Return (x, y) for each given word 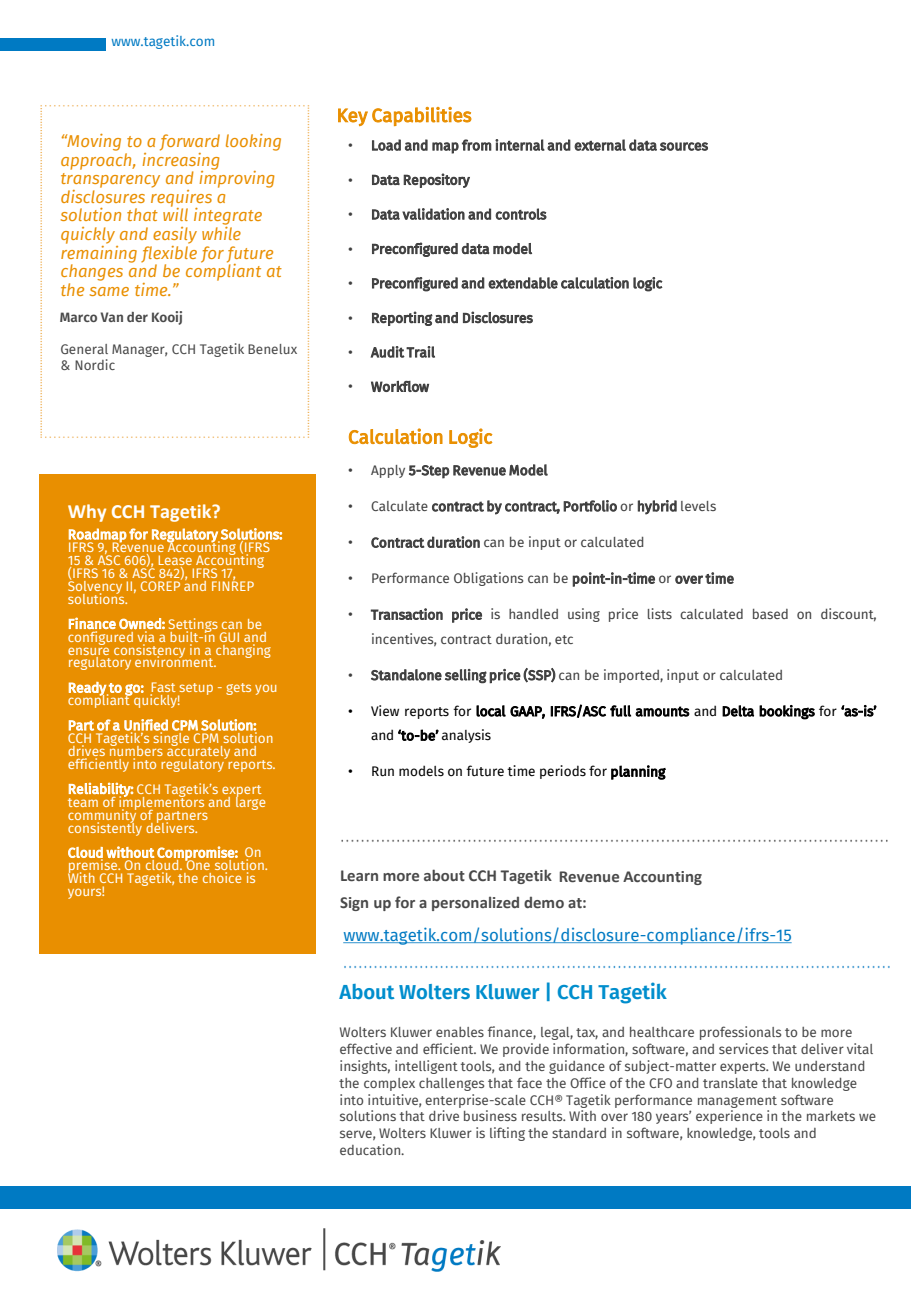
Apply (388, 471)
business (490, 1115)
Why (87, 513)
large (250, 802)
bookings (787, 712)
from (477, 145)
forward (190, 142)
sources (684, 146)
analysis (466, 736)
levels (698, 506)
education (371, 1149)
